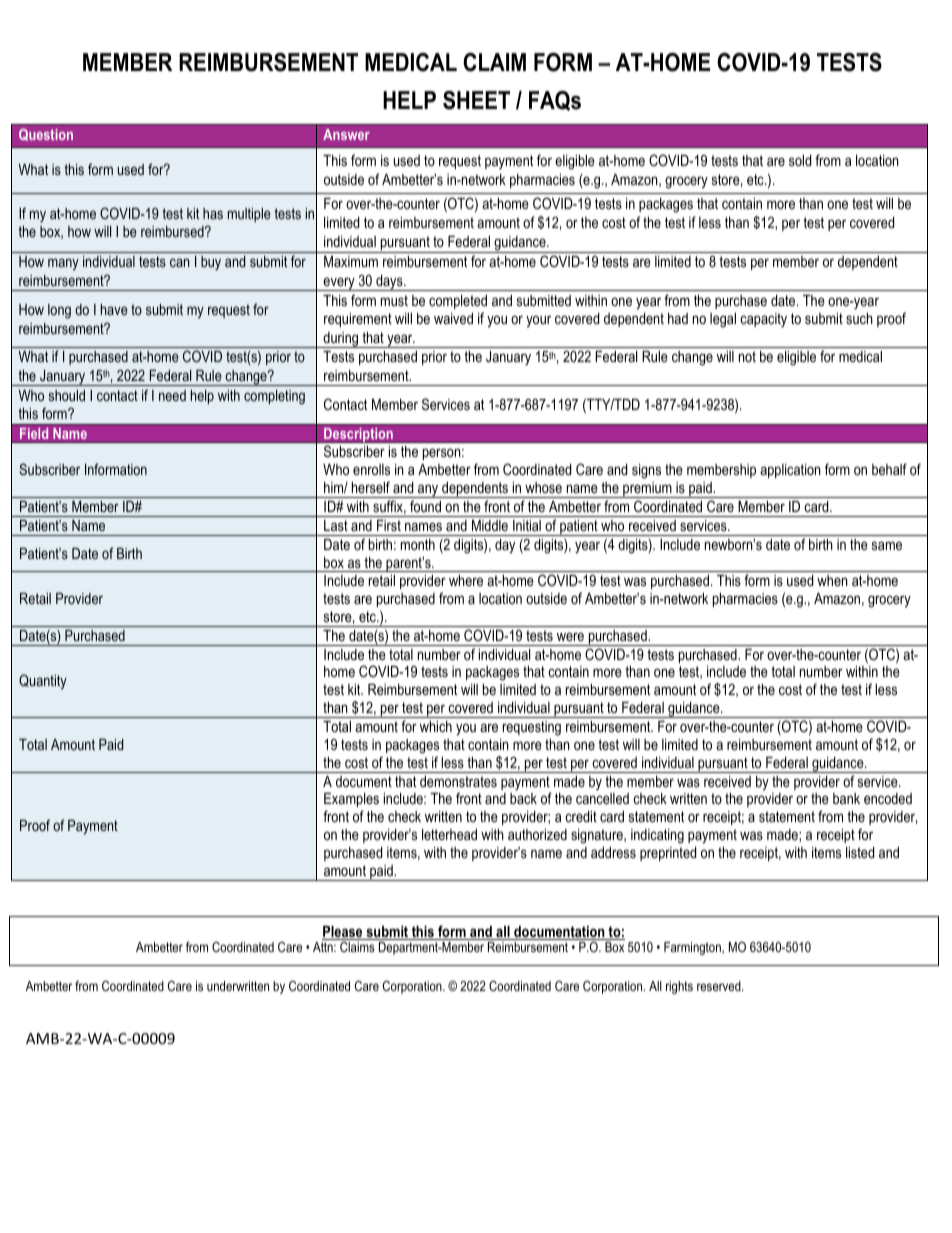 The height and width of the image is (1233, 952). Describe the element at coordinates (800, 160) in the image. I see `sold` at that location.
